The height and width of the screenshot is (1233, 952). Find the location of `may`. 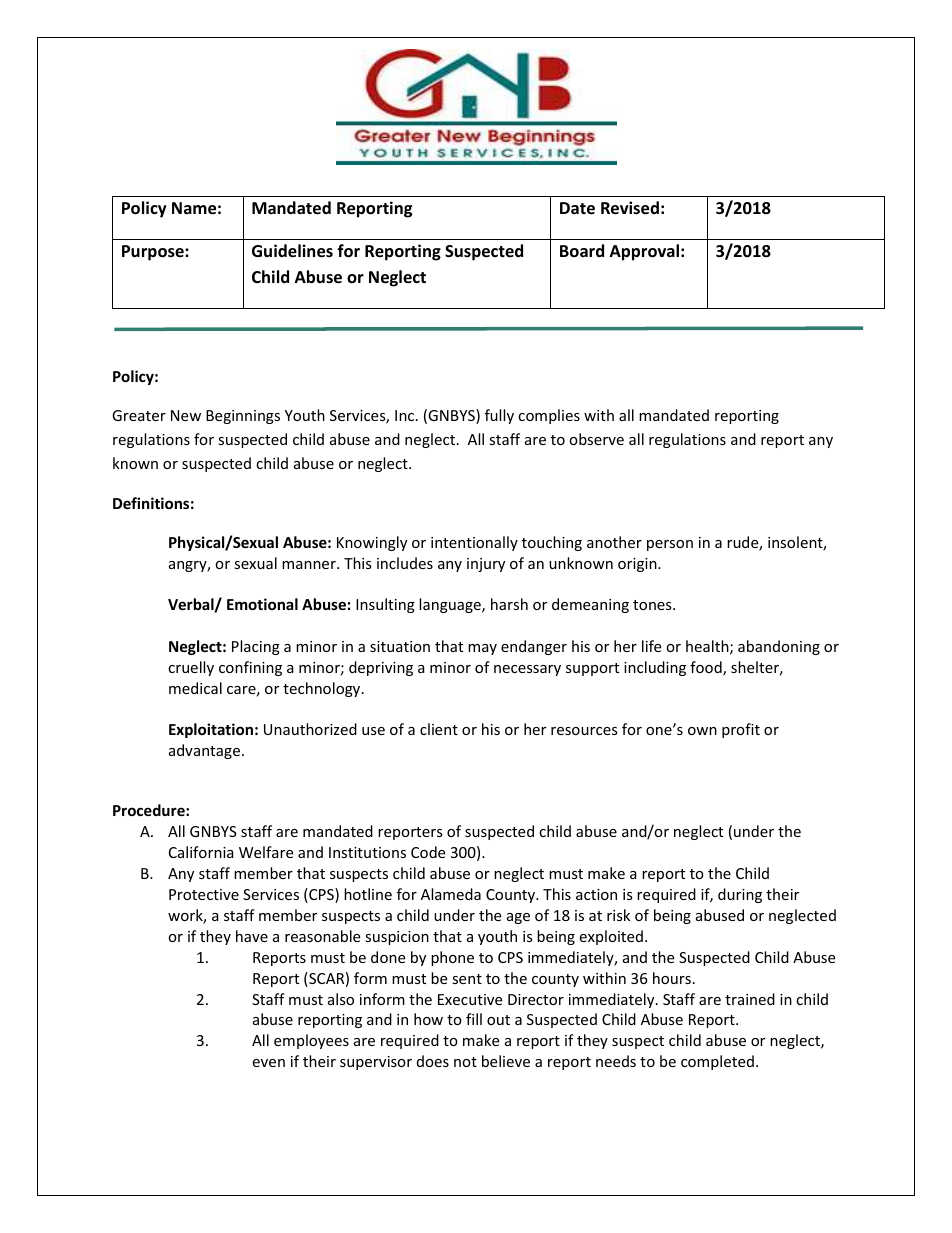

may is located at coordinates (482, 649).
